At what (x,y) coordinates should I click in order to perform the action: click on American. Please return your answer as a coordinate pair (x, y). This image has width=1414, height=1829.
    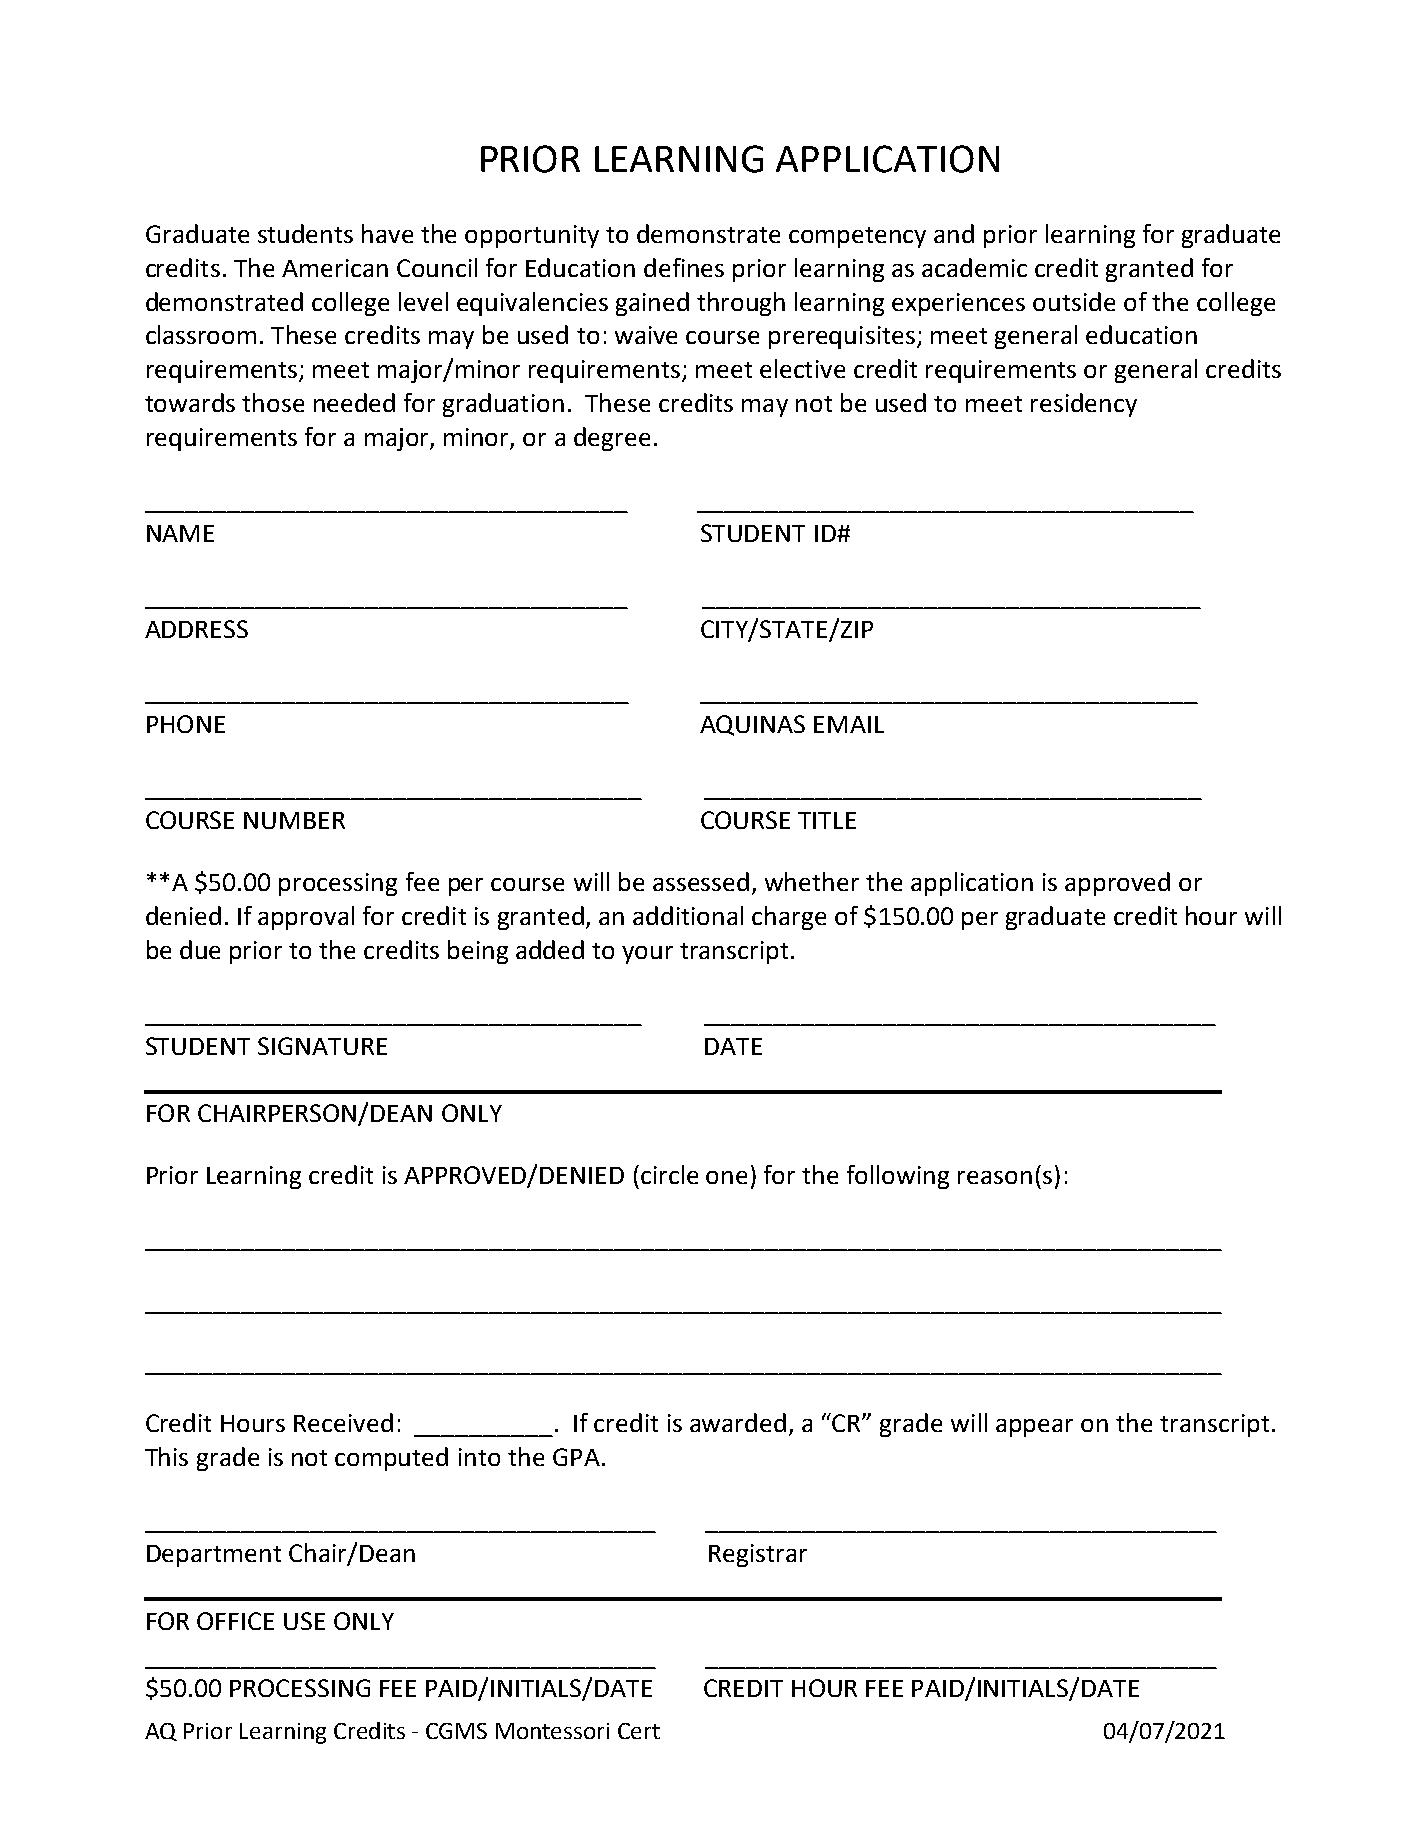
    Looking at the image, I should click on (335, 268).
